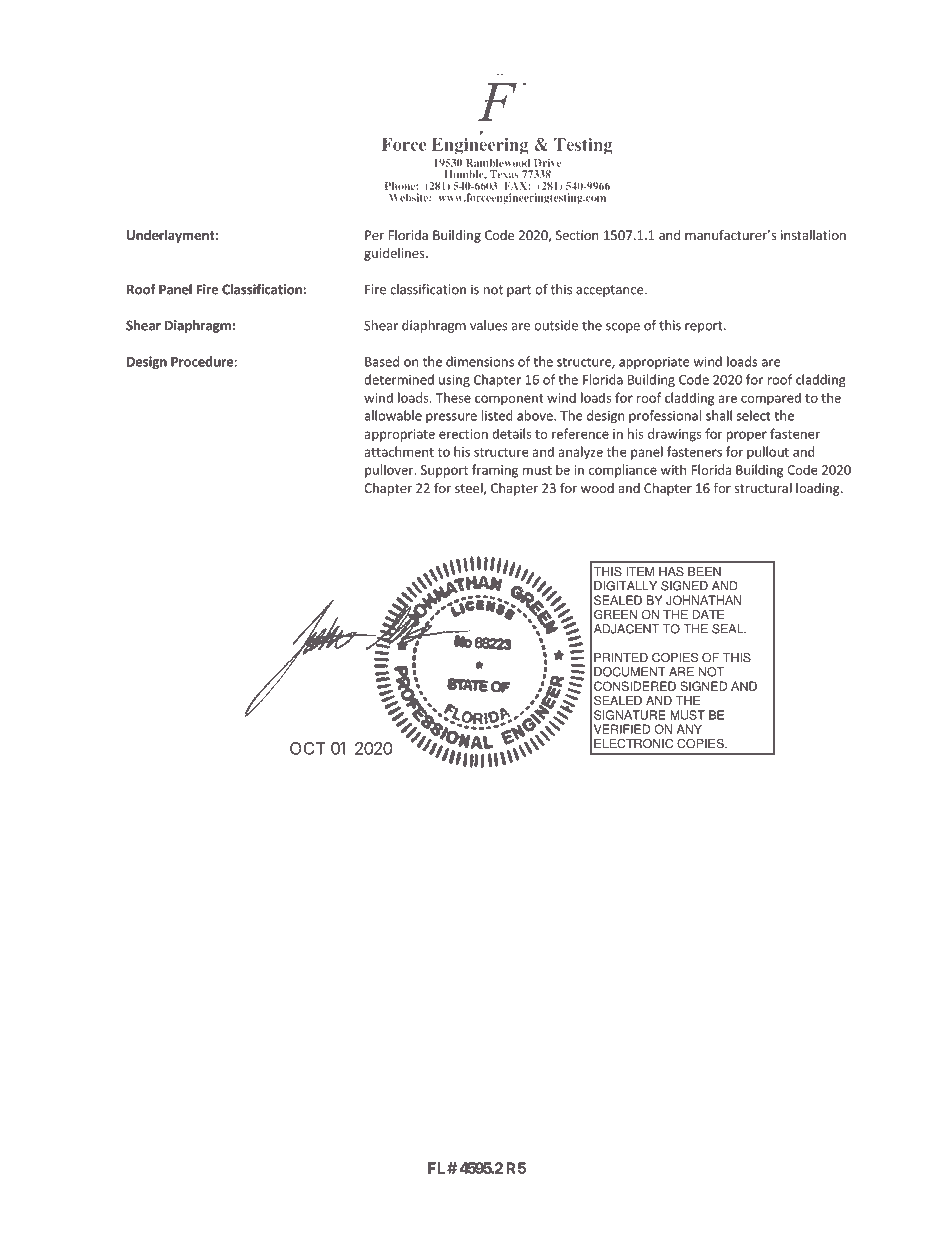  What do you see at coordinates (771, 399) in the screenshot?
I see `compared` at bounding box center [771, 399].
